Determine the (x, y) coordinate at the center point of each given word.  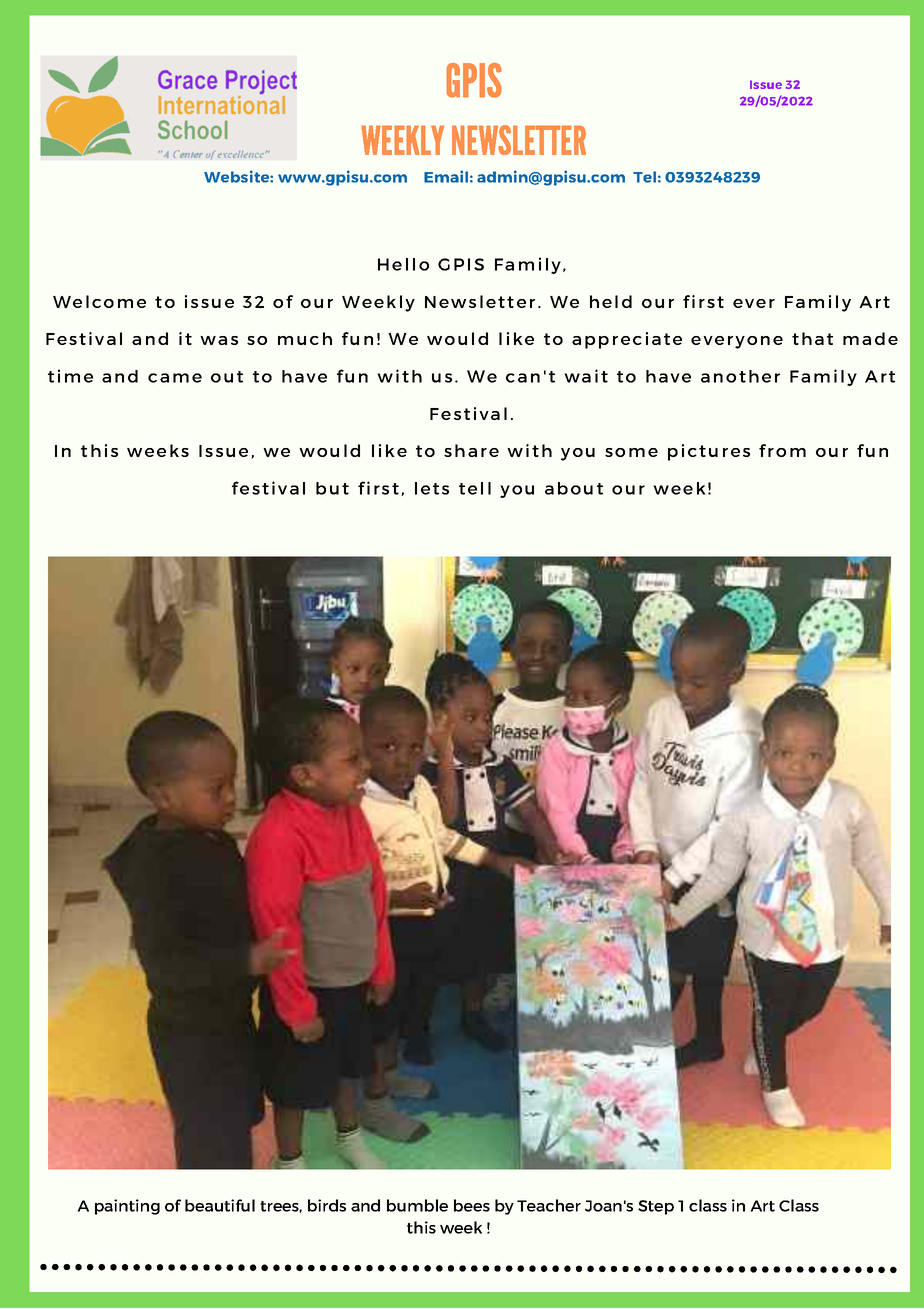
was (219, 340)
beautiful (220, 1205)
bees (472, 1205)
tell (475, 488)
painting (127, 1207)
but (332, 488)
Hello (403, 264)
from (782, 450)
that (812, 338)
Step (656, 1207)
